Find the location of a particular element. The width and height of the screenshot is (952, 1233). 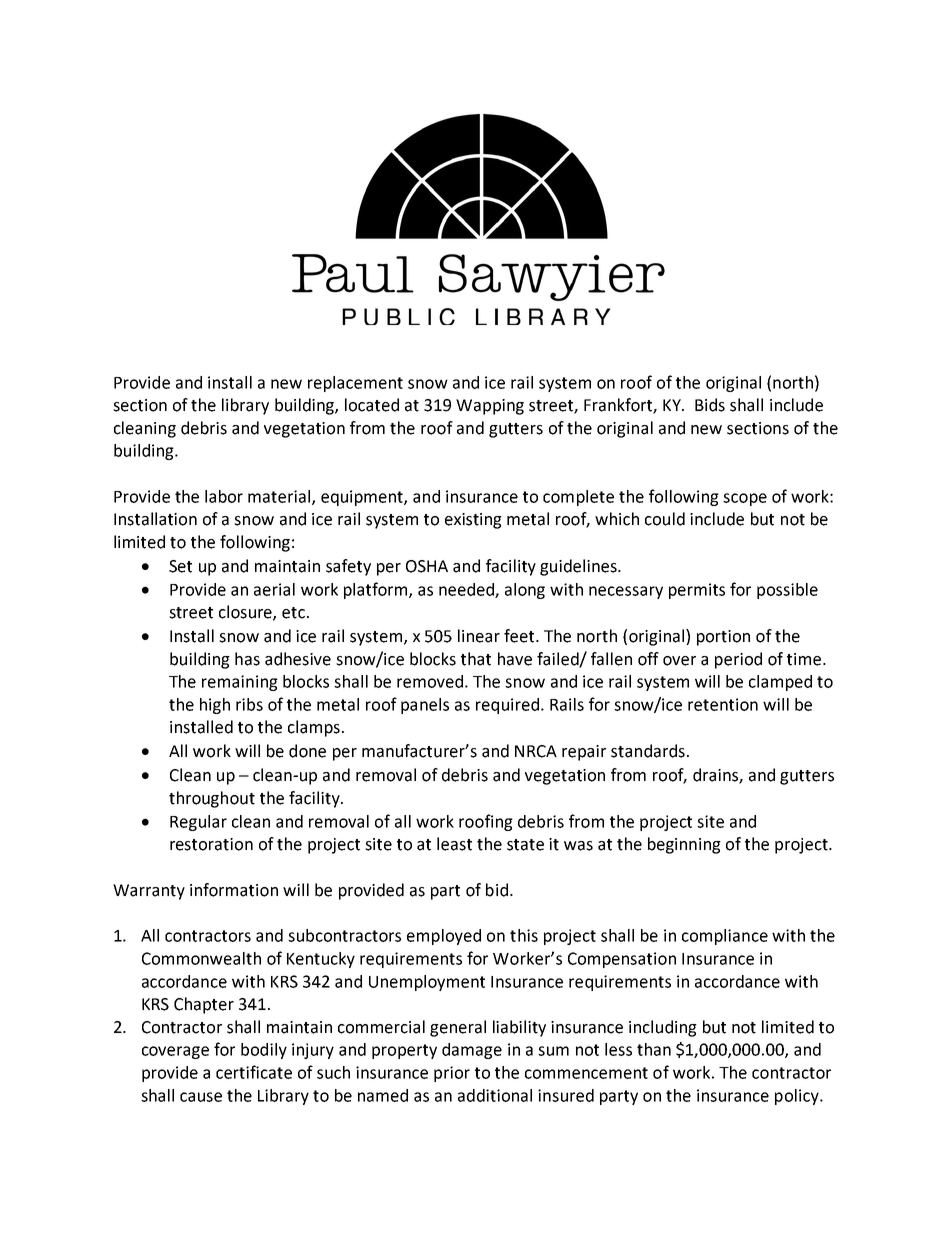

Bids is located at coordinates (710, 405).
